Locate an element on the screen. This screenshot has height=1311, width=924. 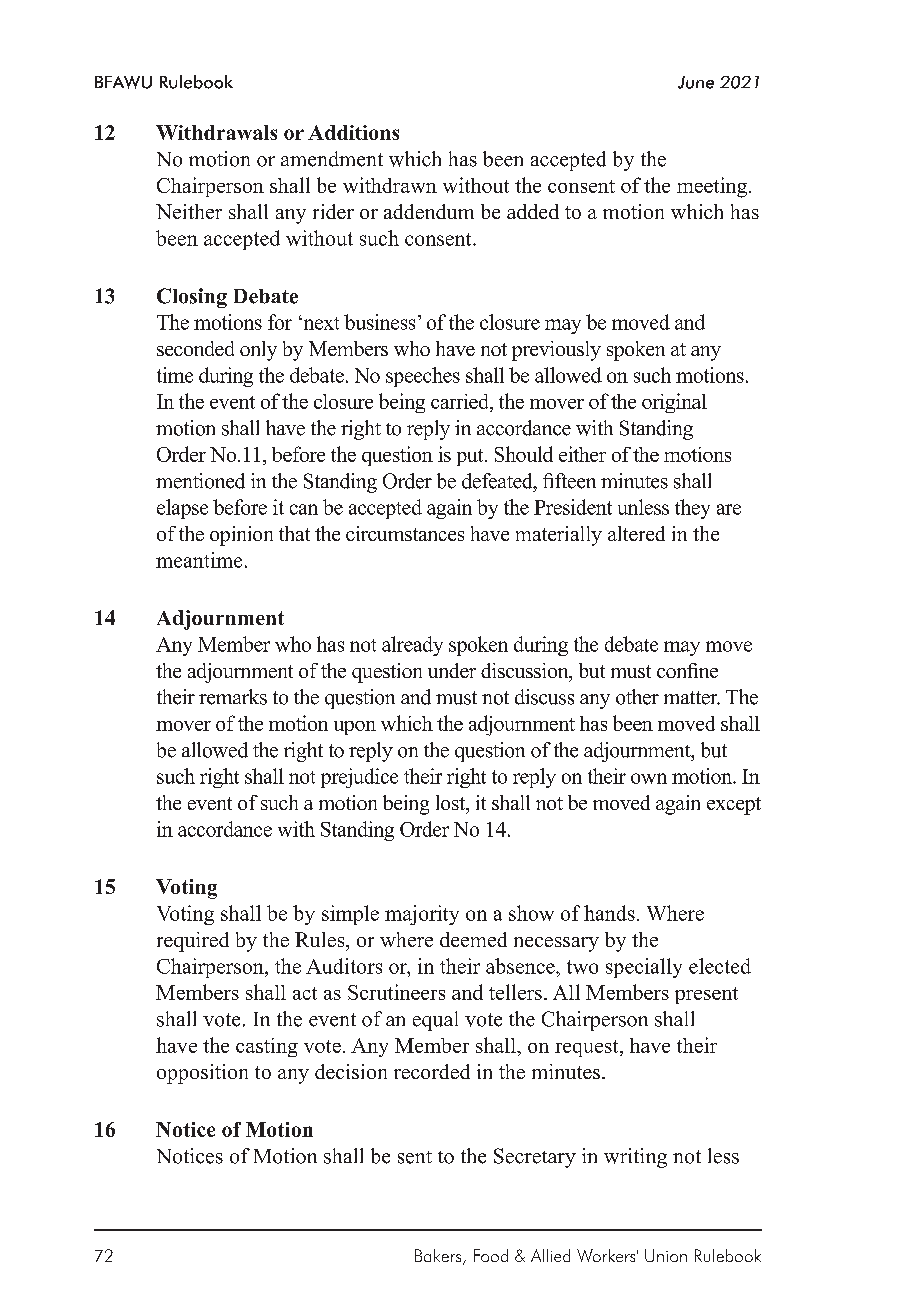
amendment is located at coordinates (332, 159).
